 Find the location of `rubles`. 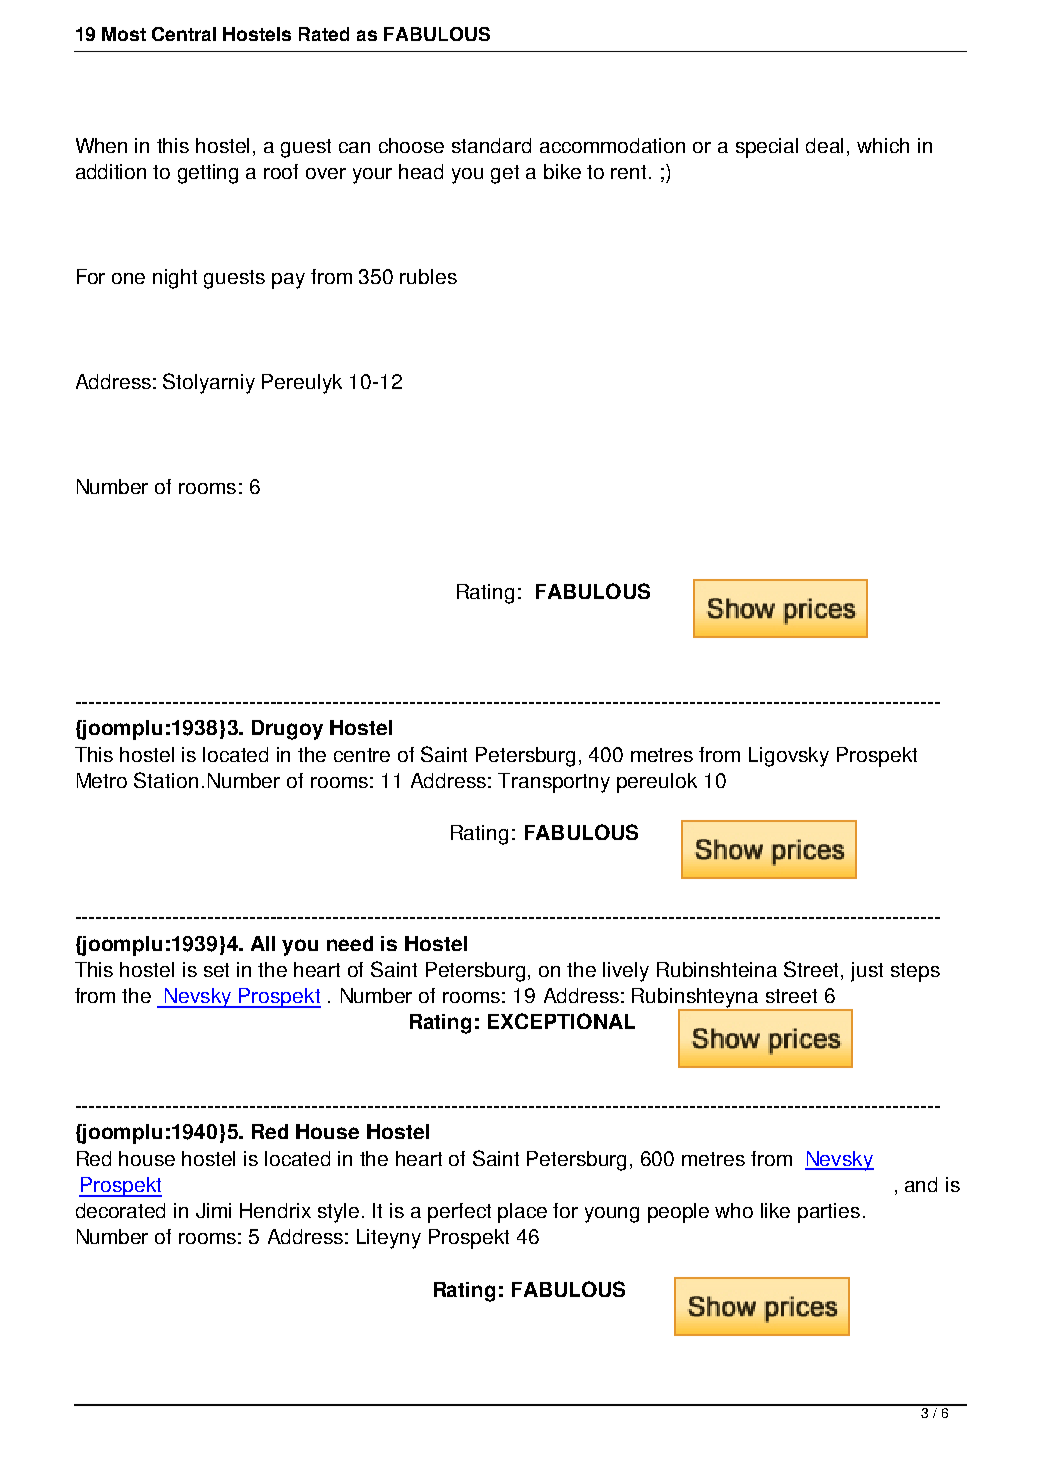

rubles is located at coordinates (428, 276).
